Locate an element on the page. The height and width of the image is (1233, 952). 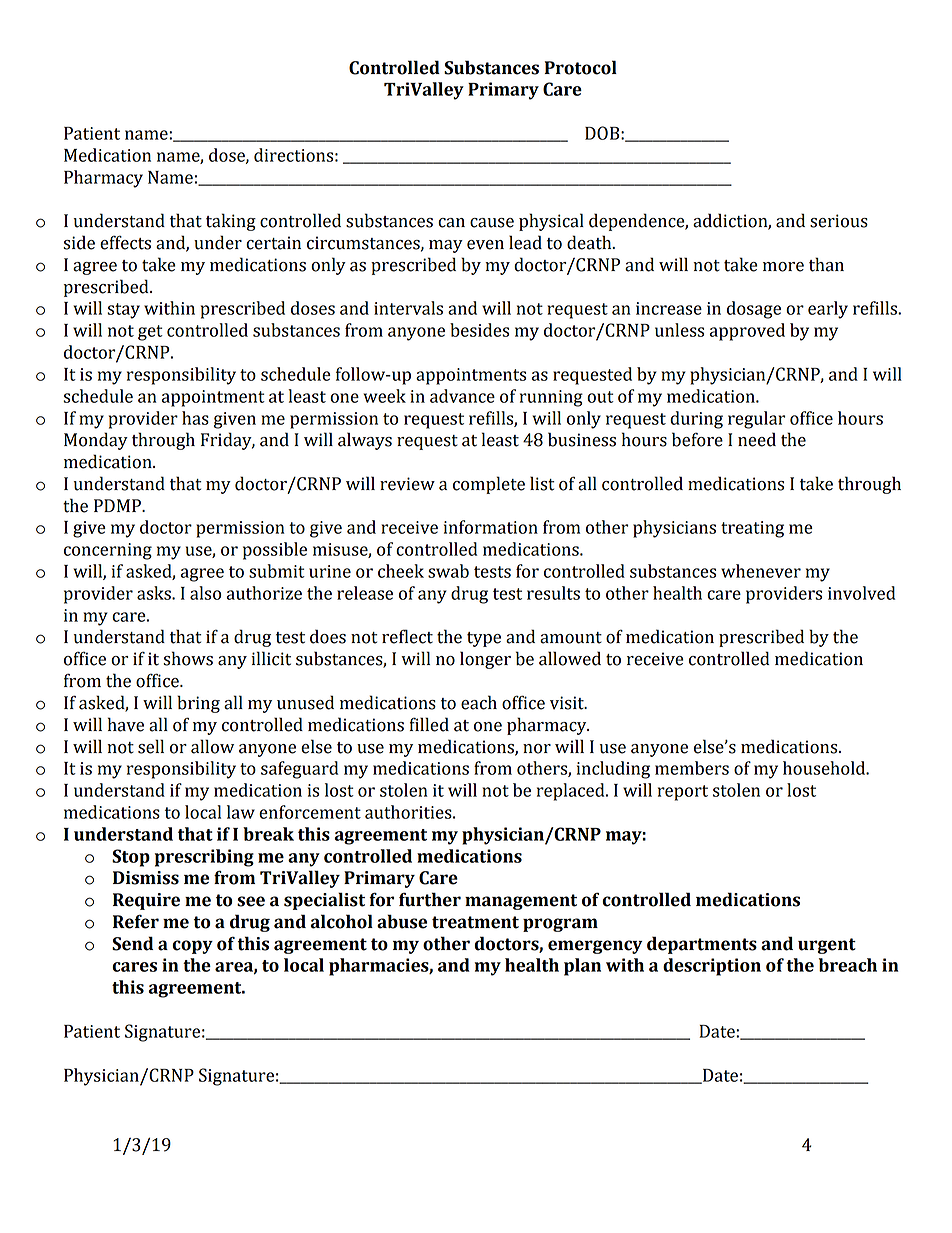
copy is located at coordinates (192, 947).
